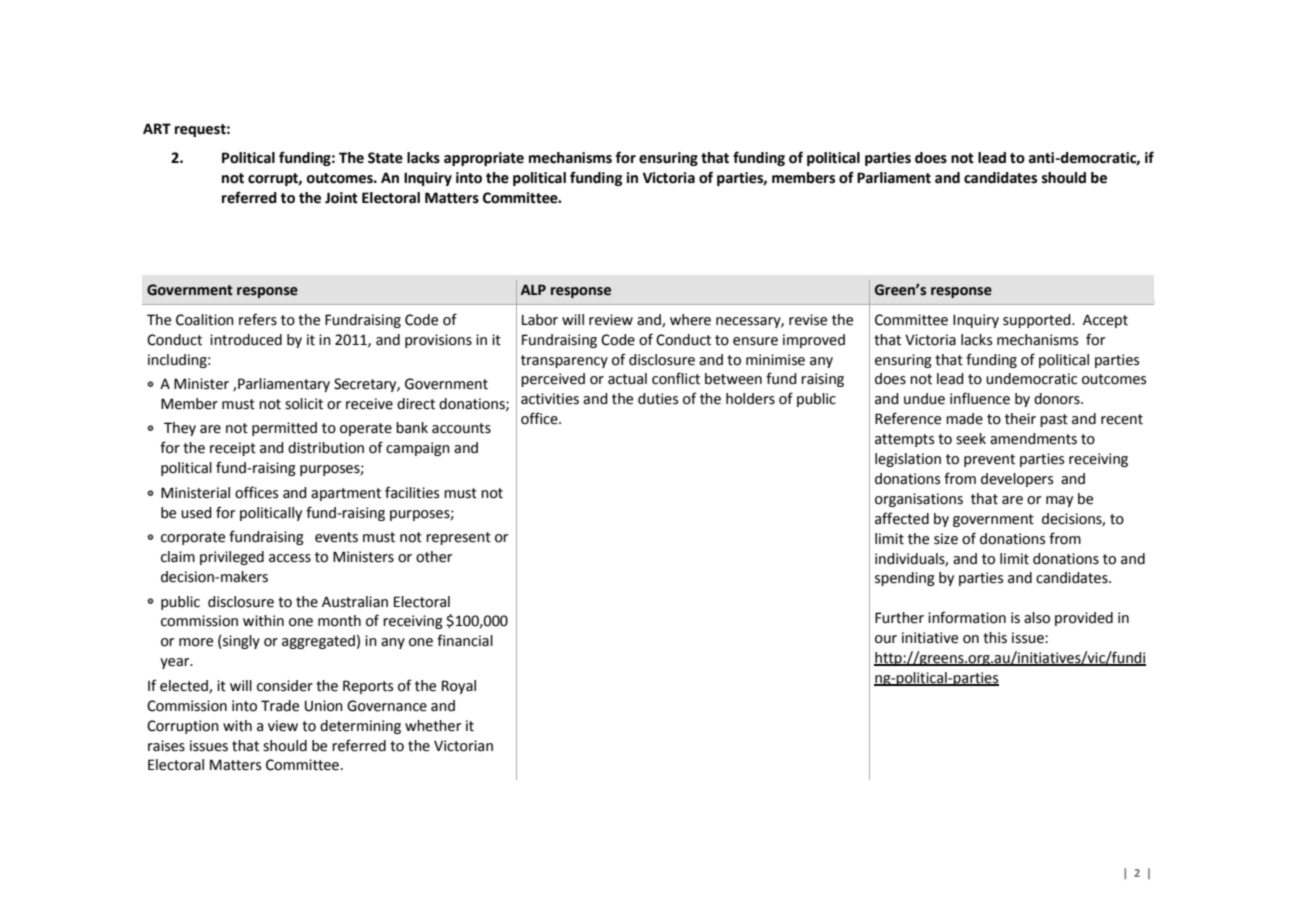  What do you see at coordinates (465, 640) in the image?
I see `financial` at bounding box center [465, 640].
